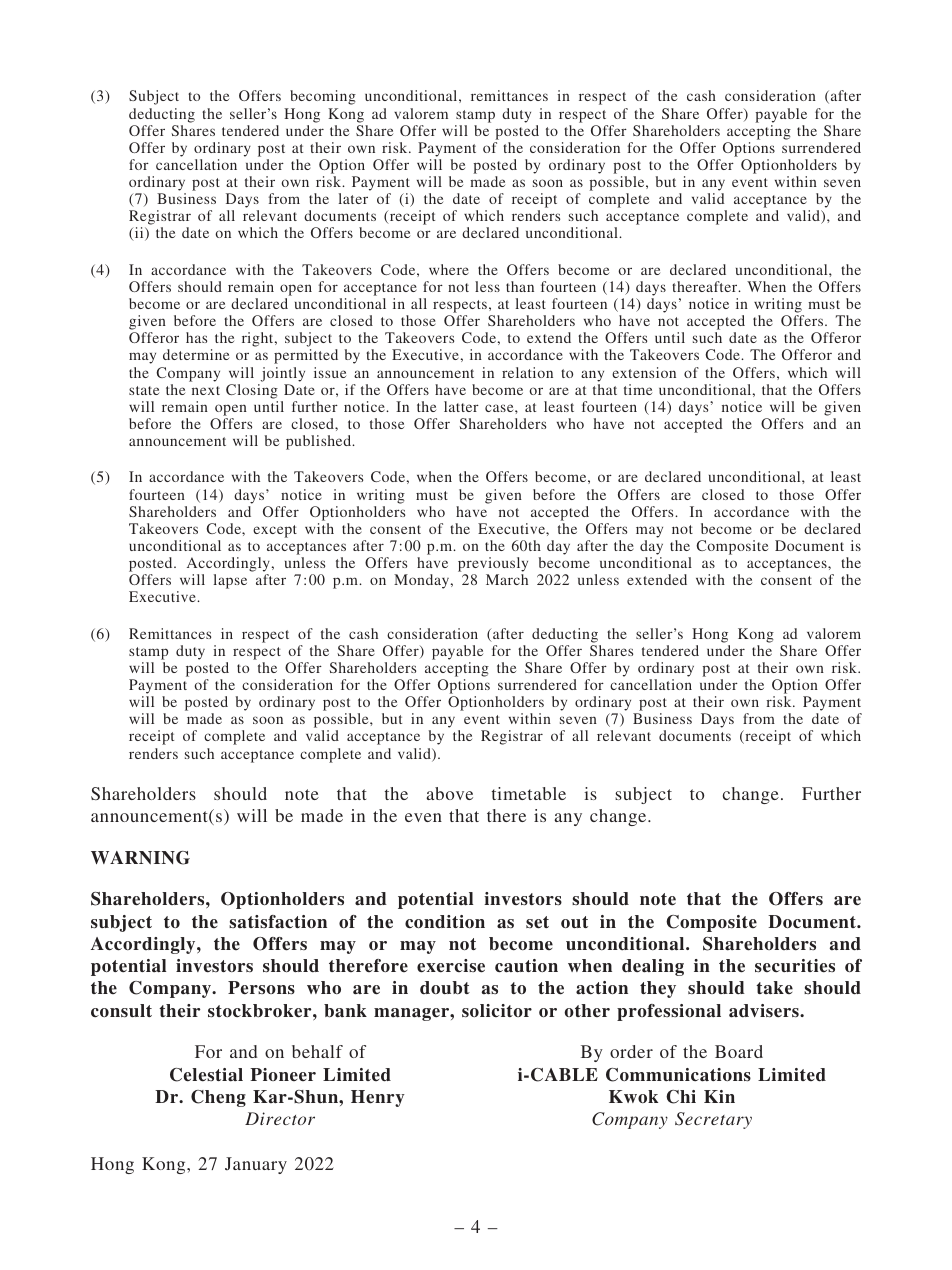 Image resolution: width=952 pixels, height=1270 pixels. What do you see at coordinates (206, 390) in the page?
I see `next` at bounding box center [206, 390].
